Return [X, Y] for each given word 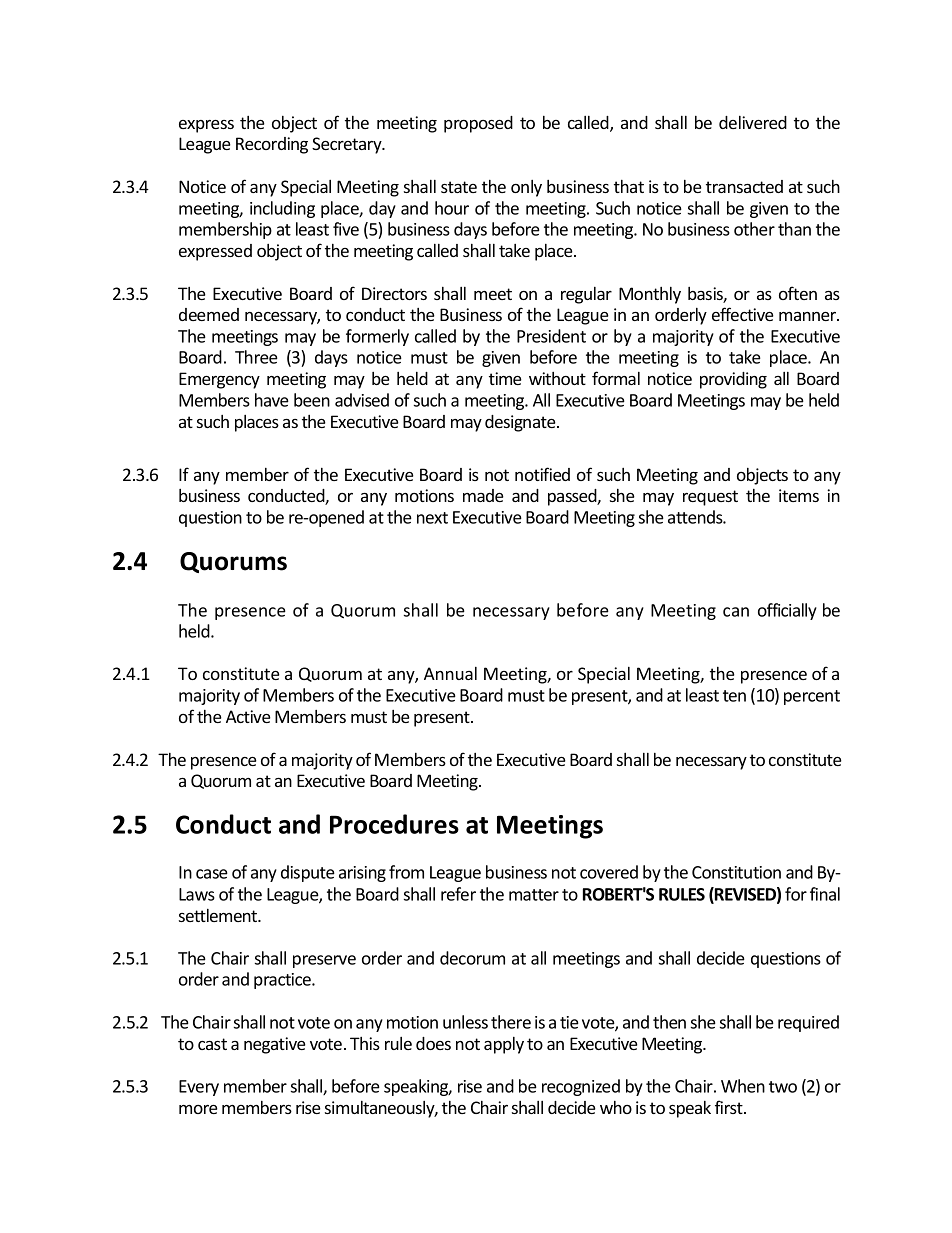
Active [248, 716]
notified [542, 474]
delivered [753, 122]
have [272, 400]
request [710, 498]
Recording [272, 145]
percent [812, 697]
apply [504, 1045]
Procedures [394, 824]
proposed [478, 124]
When [743, 1086]
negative [275, 1045]
